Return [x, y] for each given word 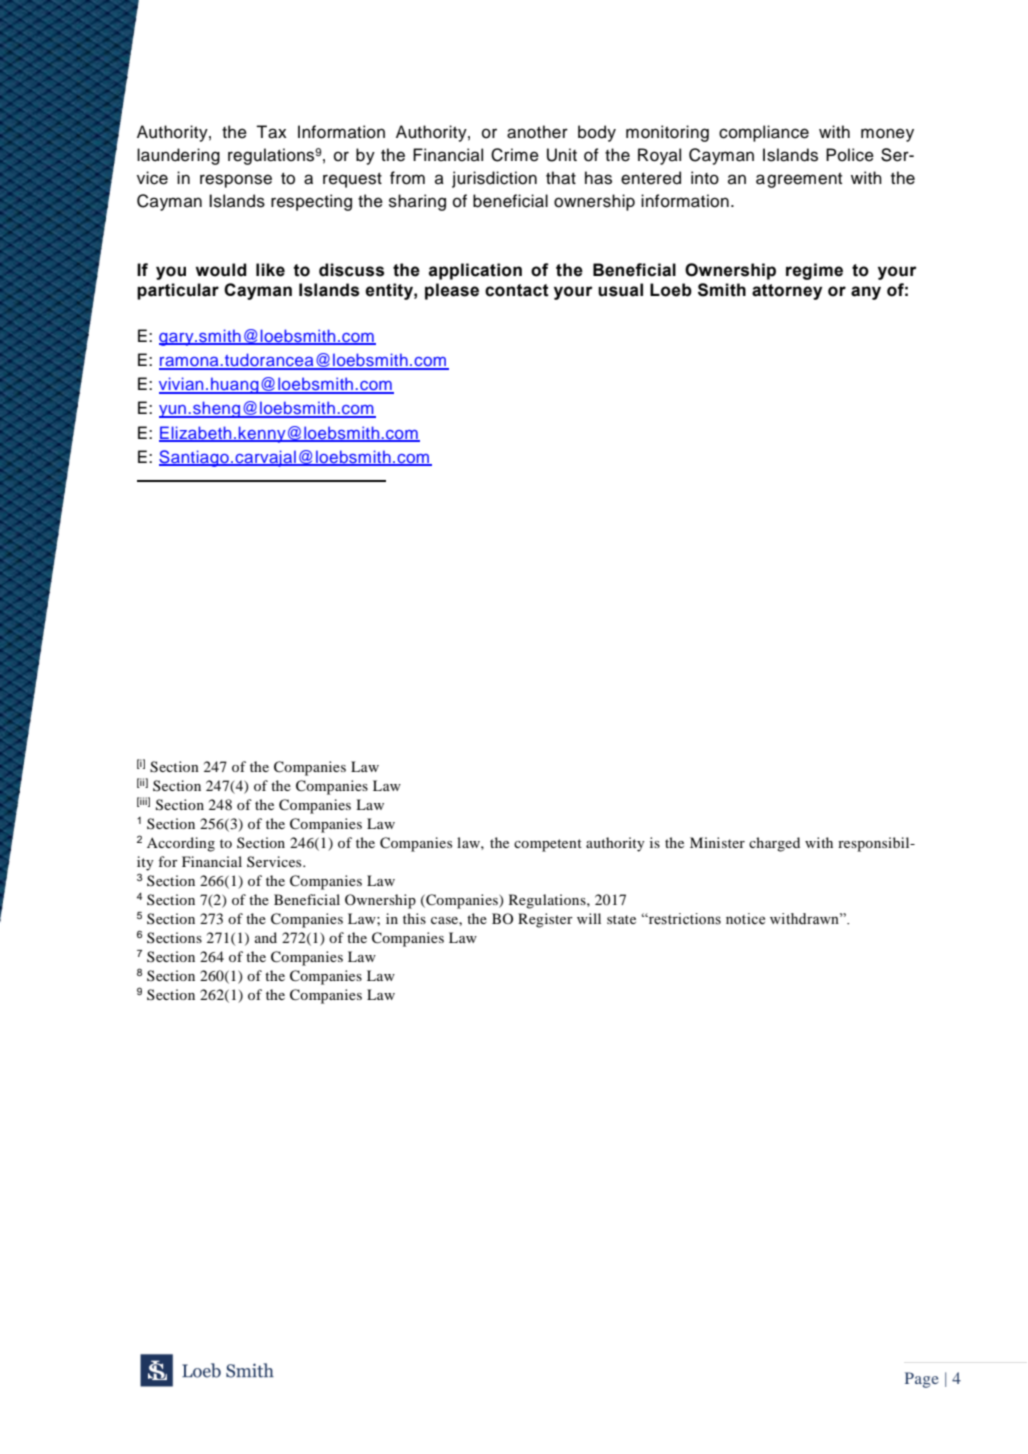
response [236, 181]
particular [178, 291]
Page [922, 1380]
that [561, 178]
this [414, 918]
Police [850, 155]
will [589, 918]
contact [517, 290]
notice [745, 919]
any [866, 293]
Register [545, 920]
